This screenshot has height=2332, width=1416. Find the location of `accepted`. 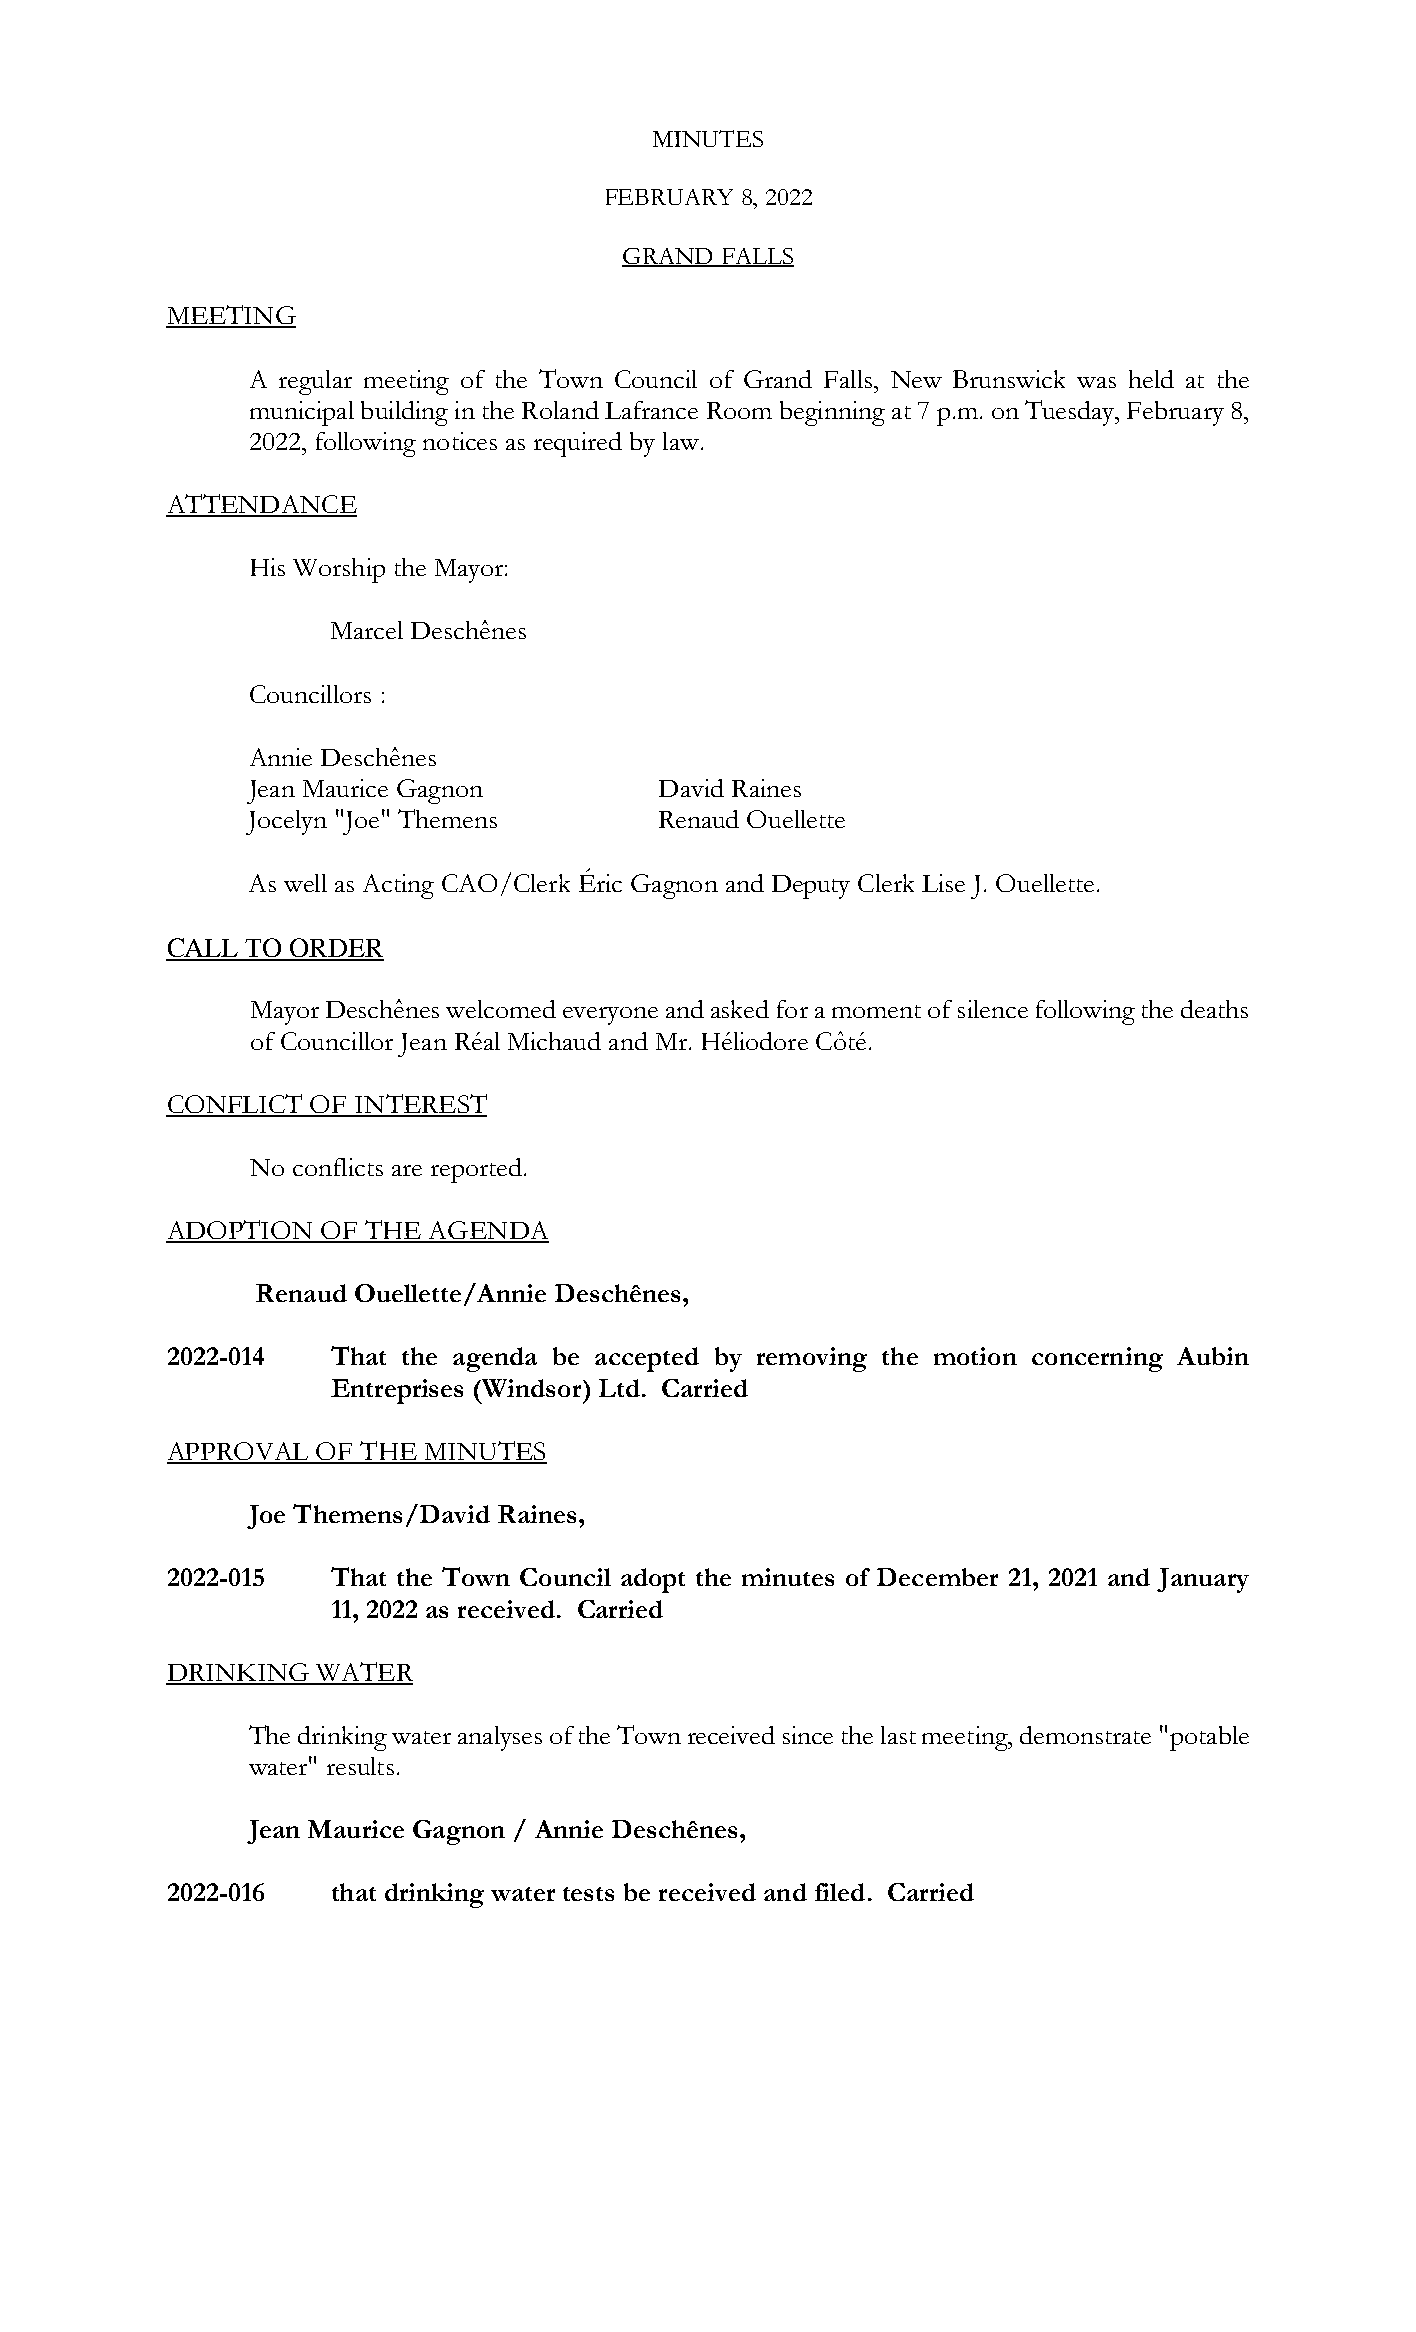

accepted is located at coordinates (647, 1359).
